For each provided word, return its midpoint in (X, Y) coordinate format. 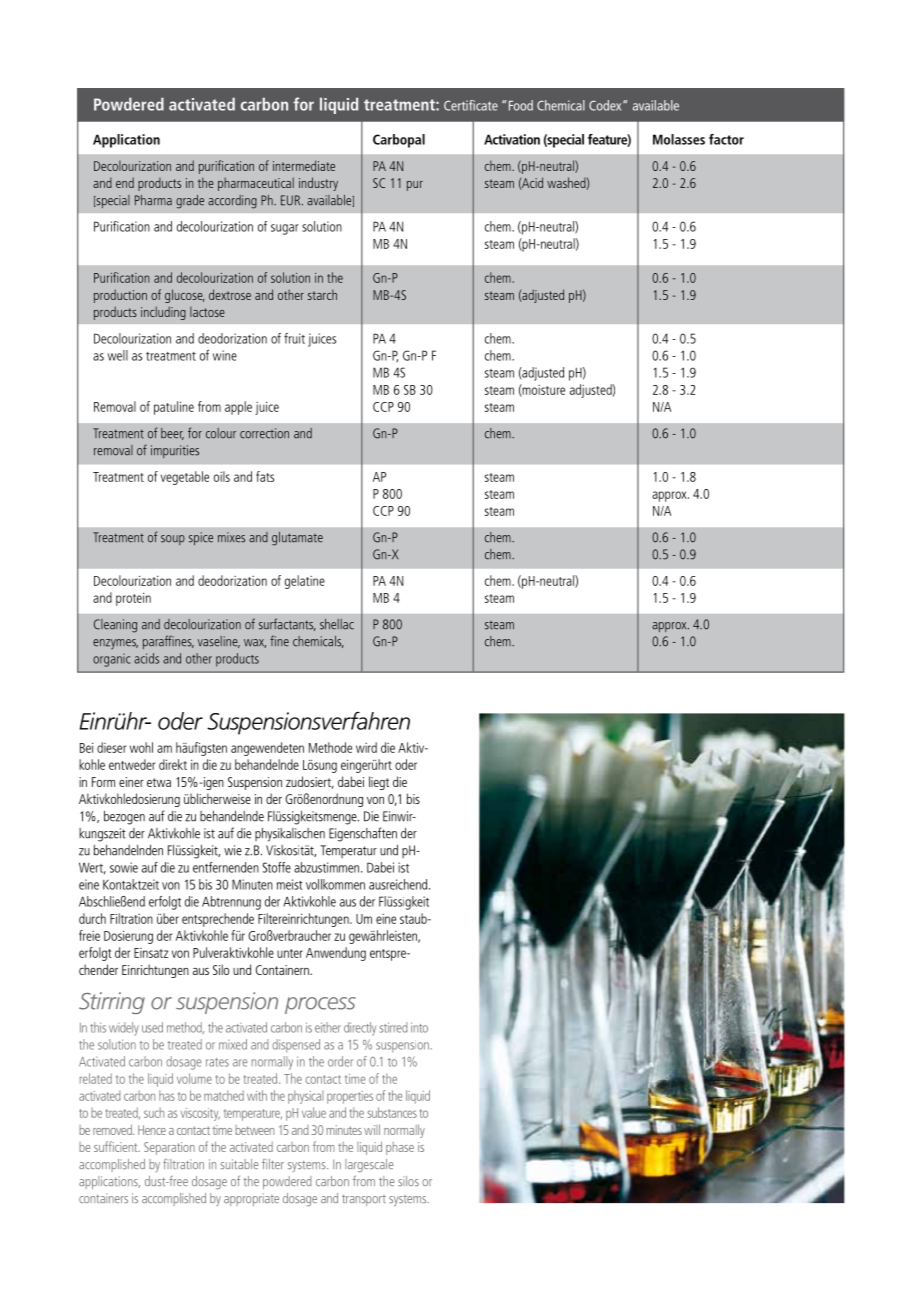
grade (190, 202)
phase (400, 1148)
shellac (337, 624)
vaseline (219, 642)
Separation (169, 1148)
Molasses (679, 139)
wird (366, 747)
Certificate (471, 105)
